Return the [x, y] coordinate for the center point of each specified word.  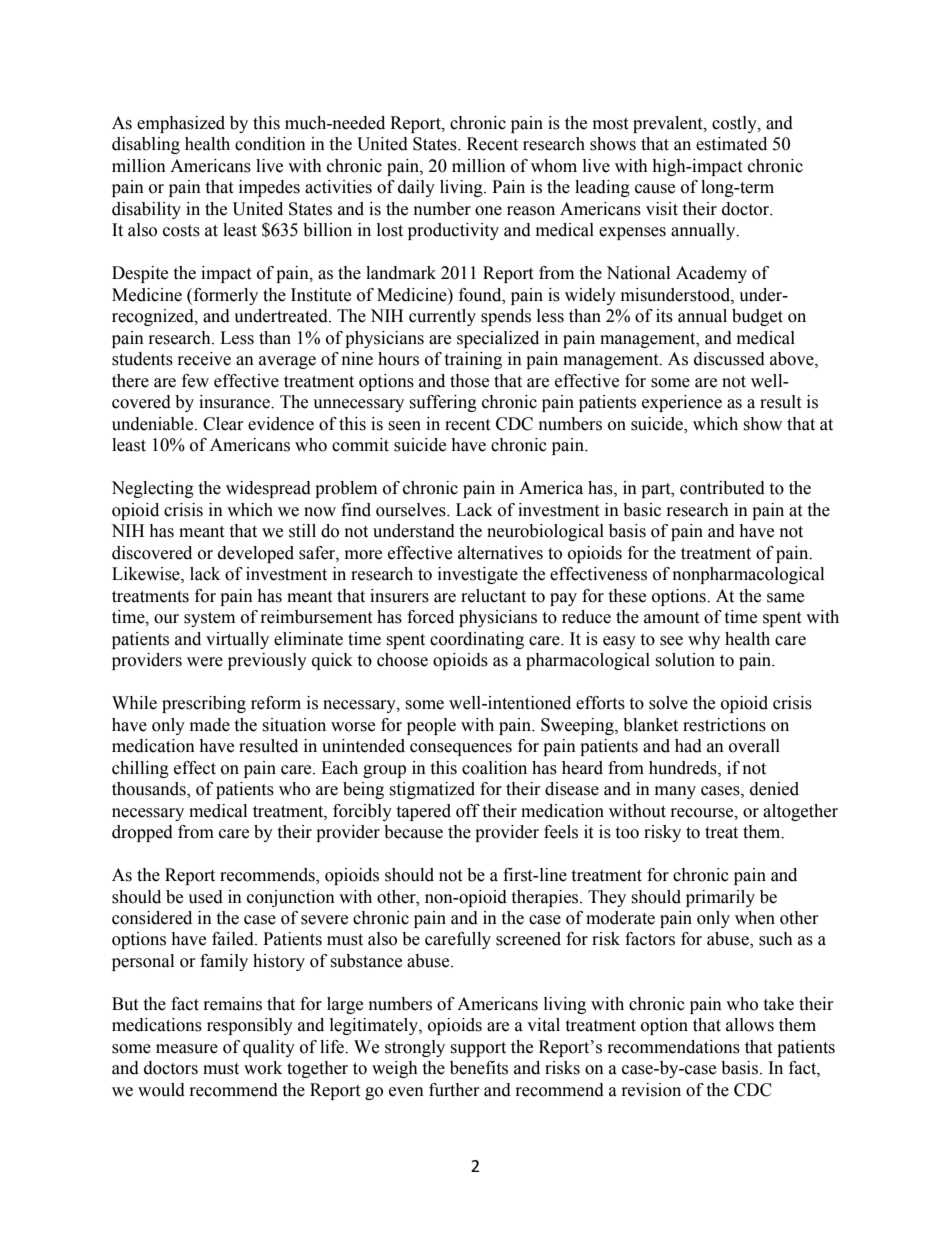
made [210, 725]
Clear [223, 424]
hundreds [684, 768]
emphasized [181, 124]
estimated [731, 144]
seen [404, 426]
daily [416, 188]
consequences [461, 749]
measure [187, 1049]
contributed [722, 488]
